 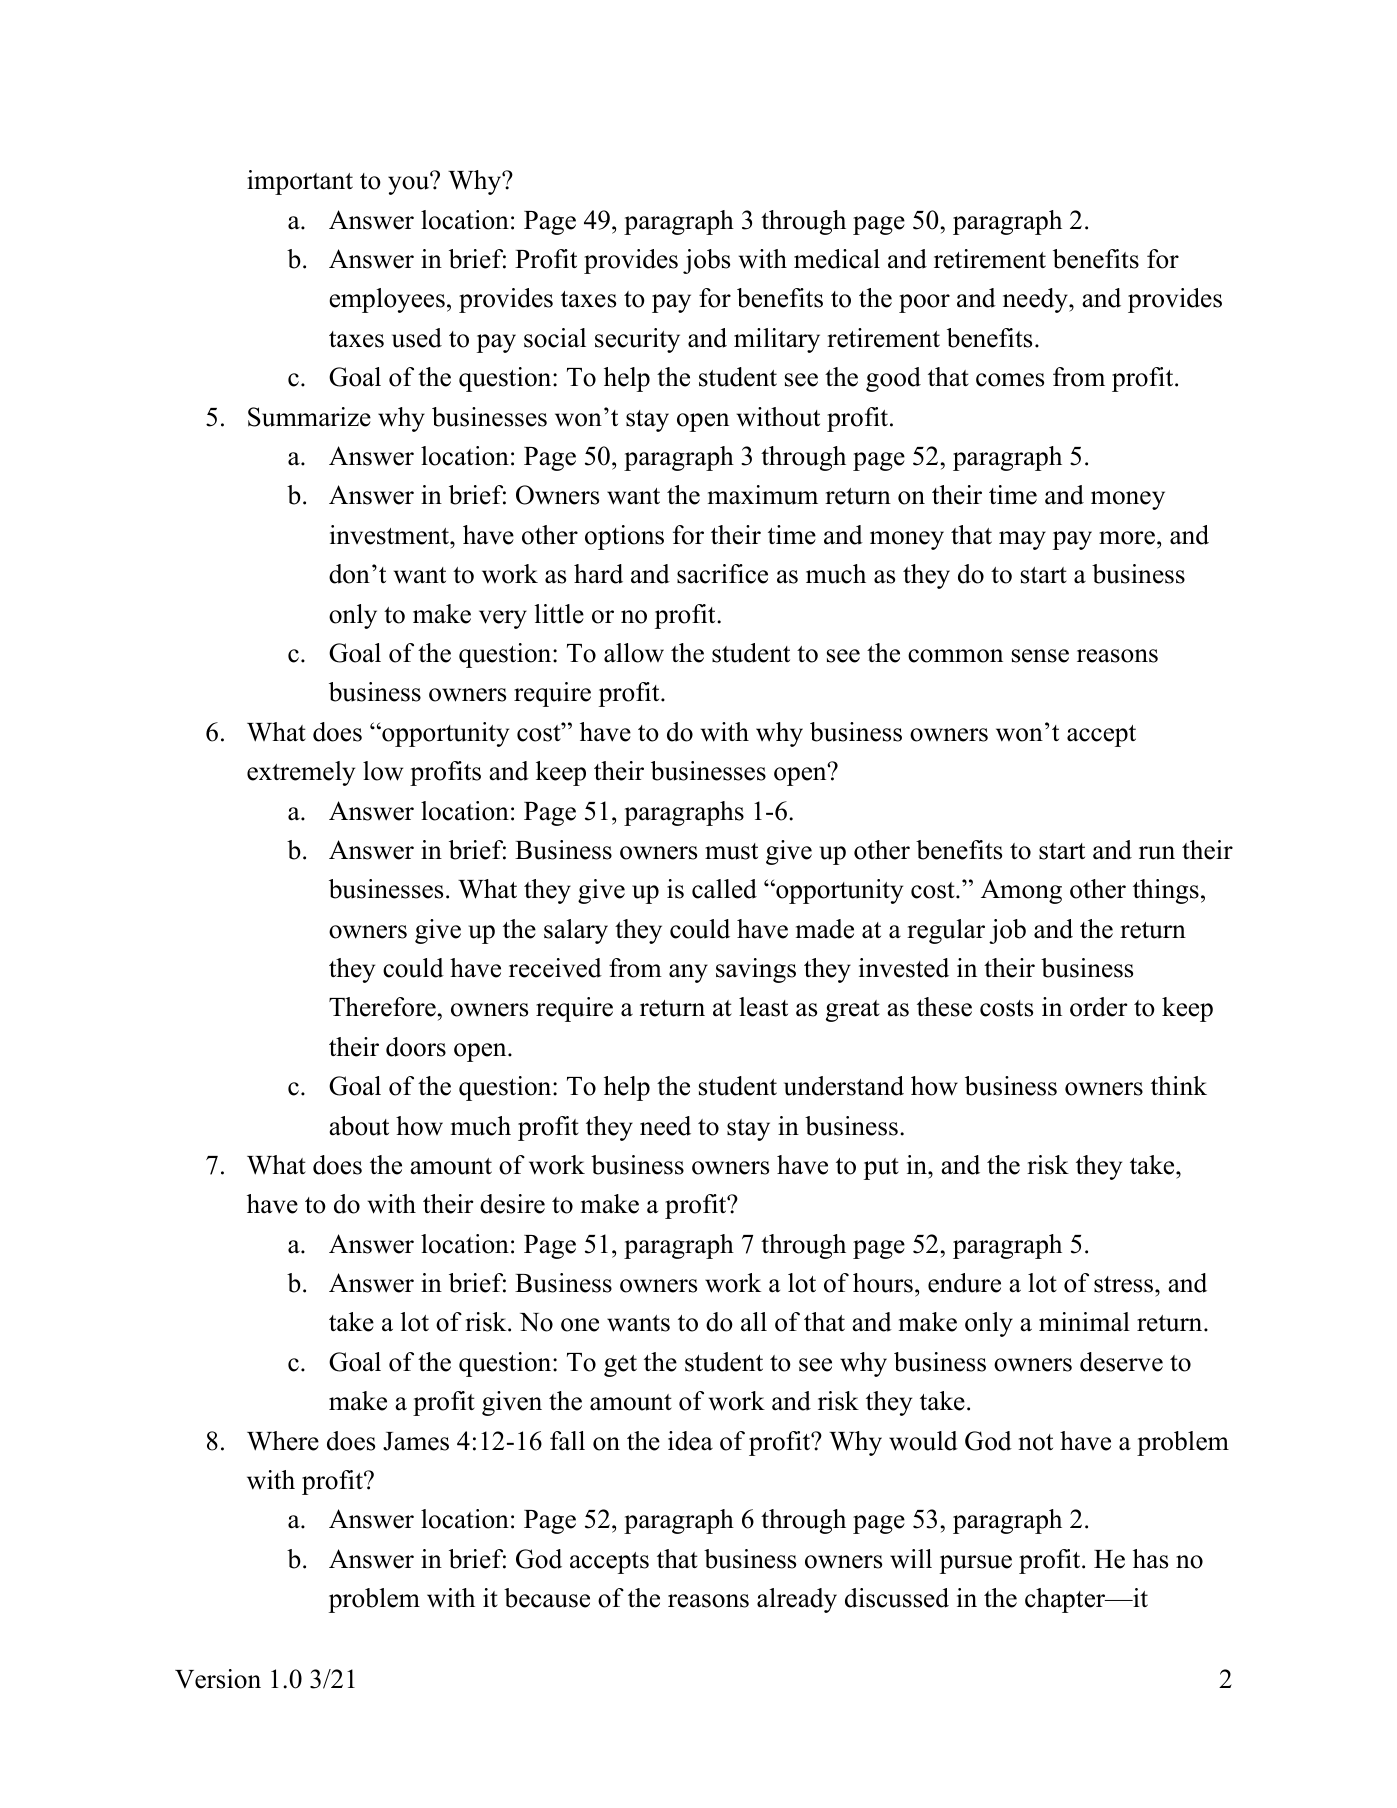 What do you see at coordinates (706, 261) in the image?
I see `jobs` at bounding box center [706, 261].
